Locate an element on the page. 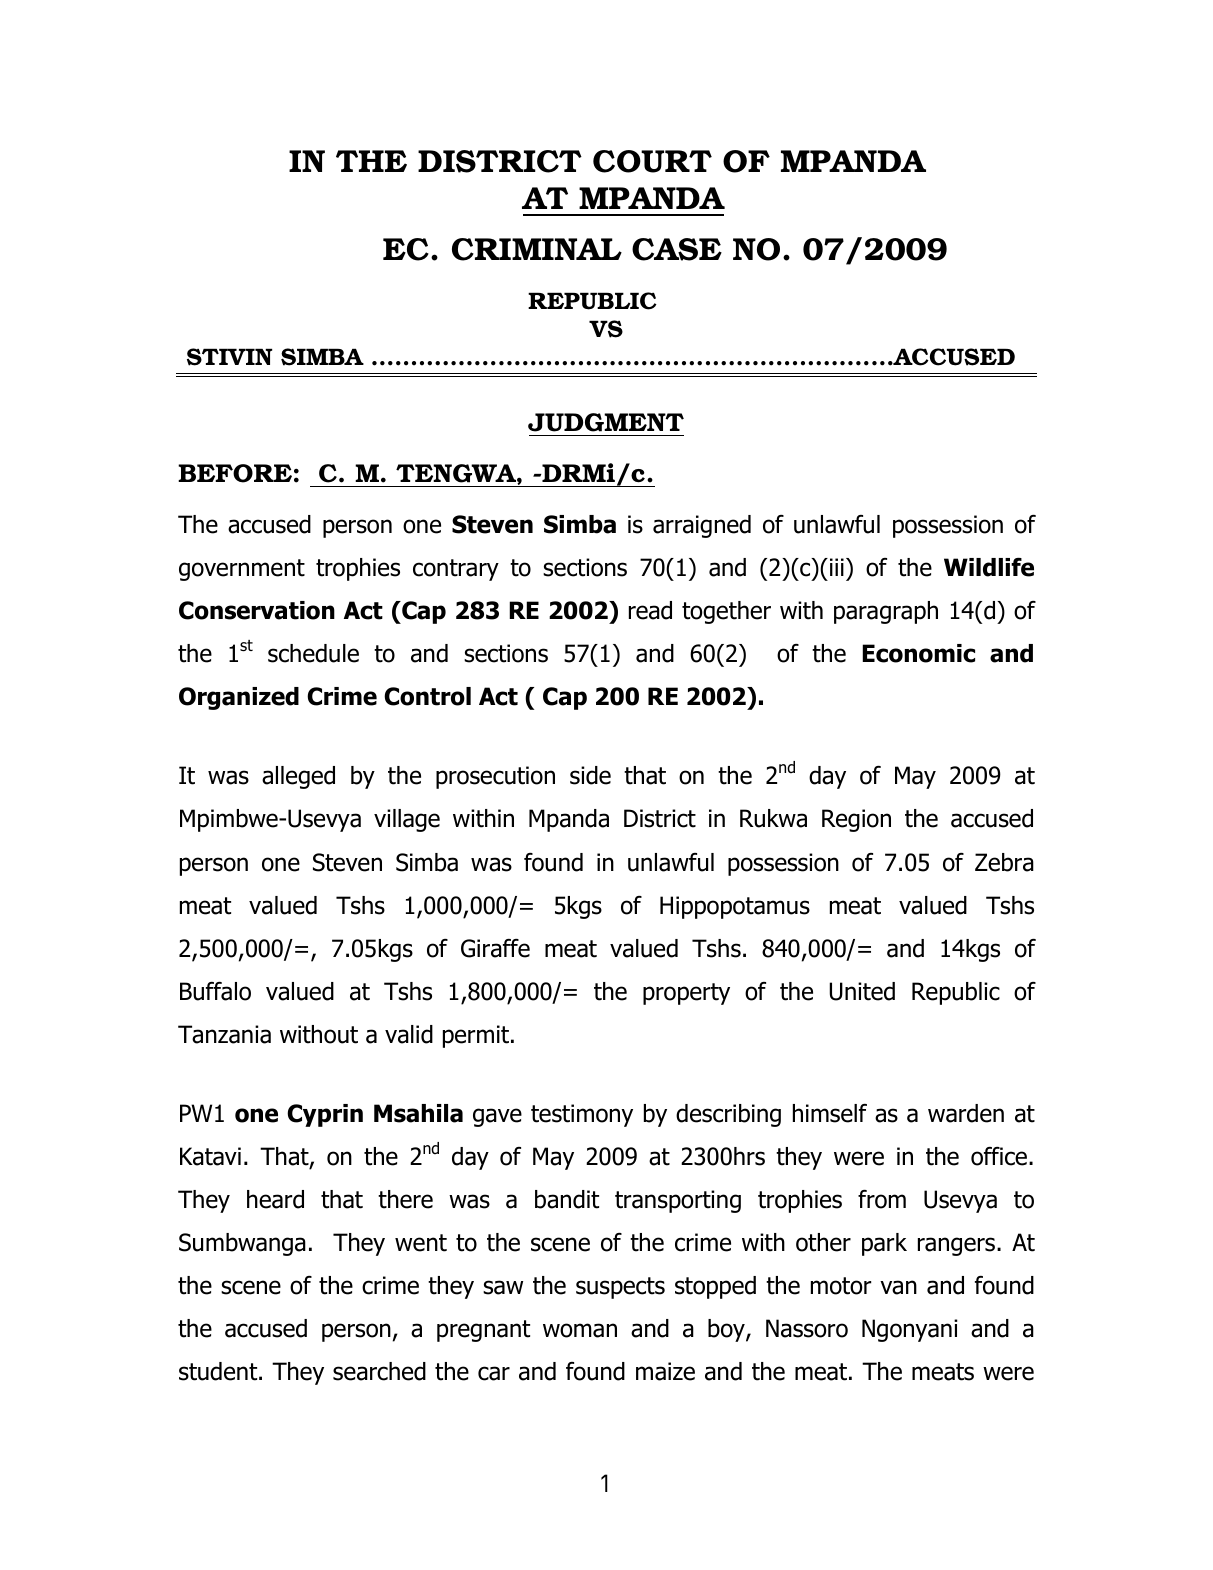 The width and height of the image is (1213, 1570). CRIMINAL is located at coordinates (537, 249).
